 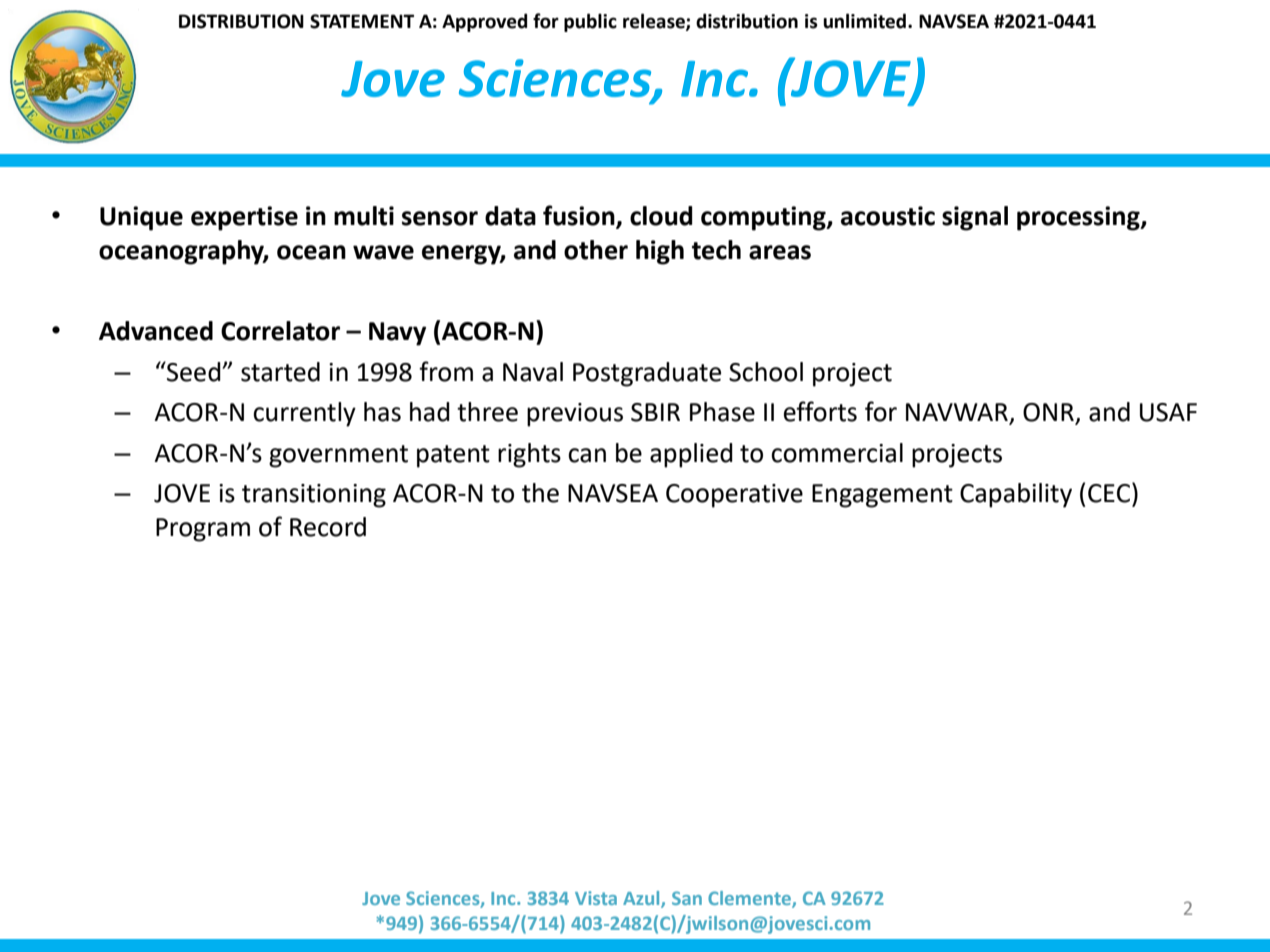 What do you see at coordinates (864, 21) in the screenshot?
I see `unlimited` at bounding box center [864, 21].
